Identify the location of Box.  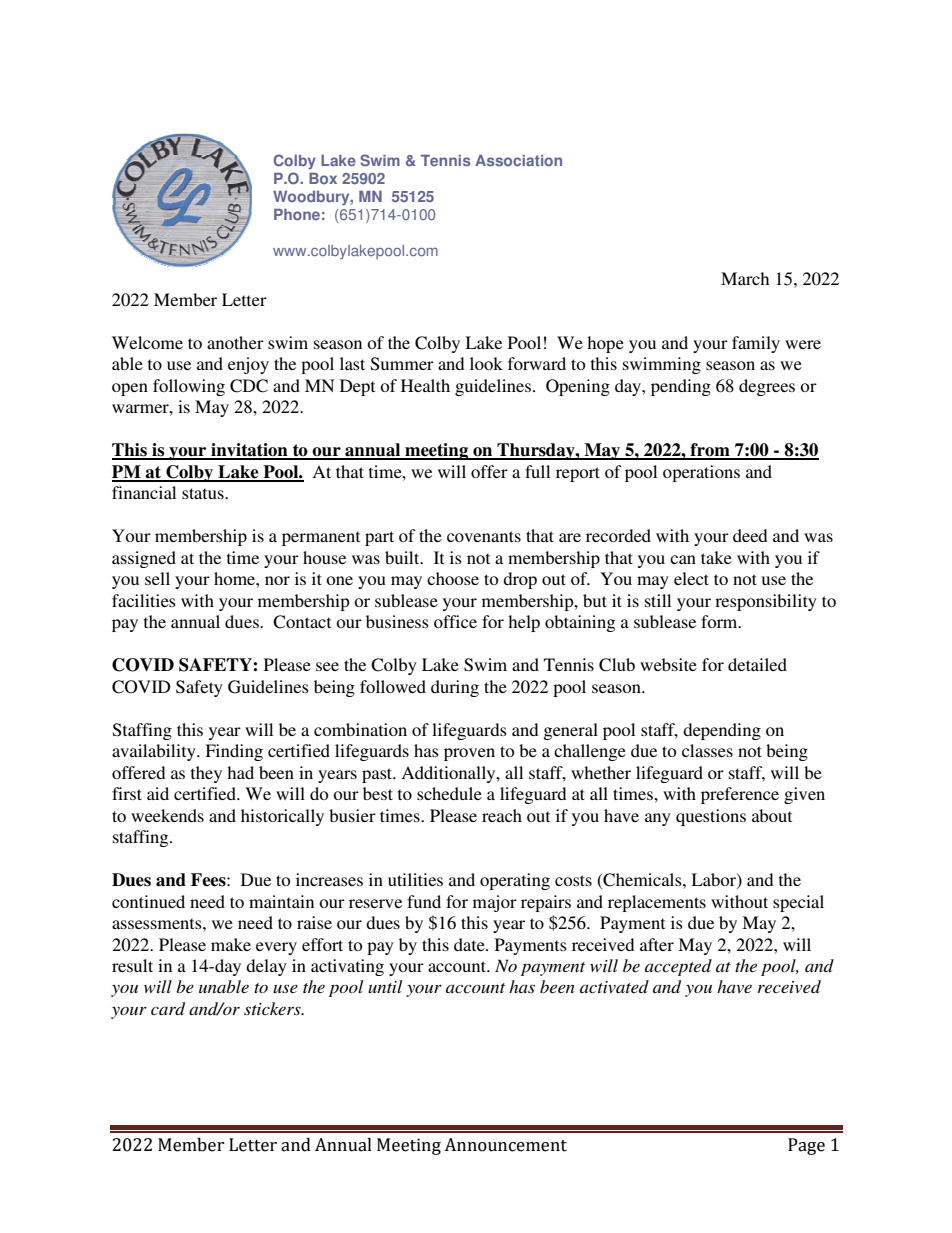
(323, 178).
